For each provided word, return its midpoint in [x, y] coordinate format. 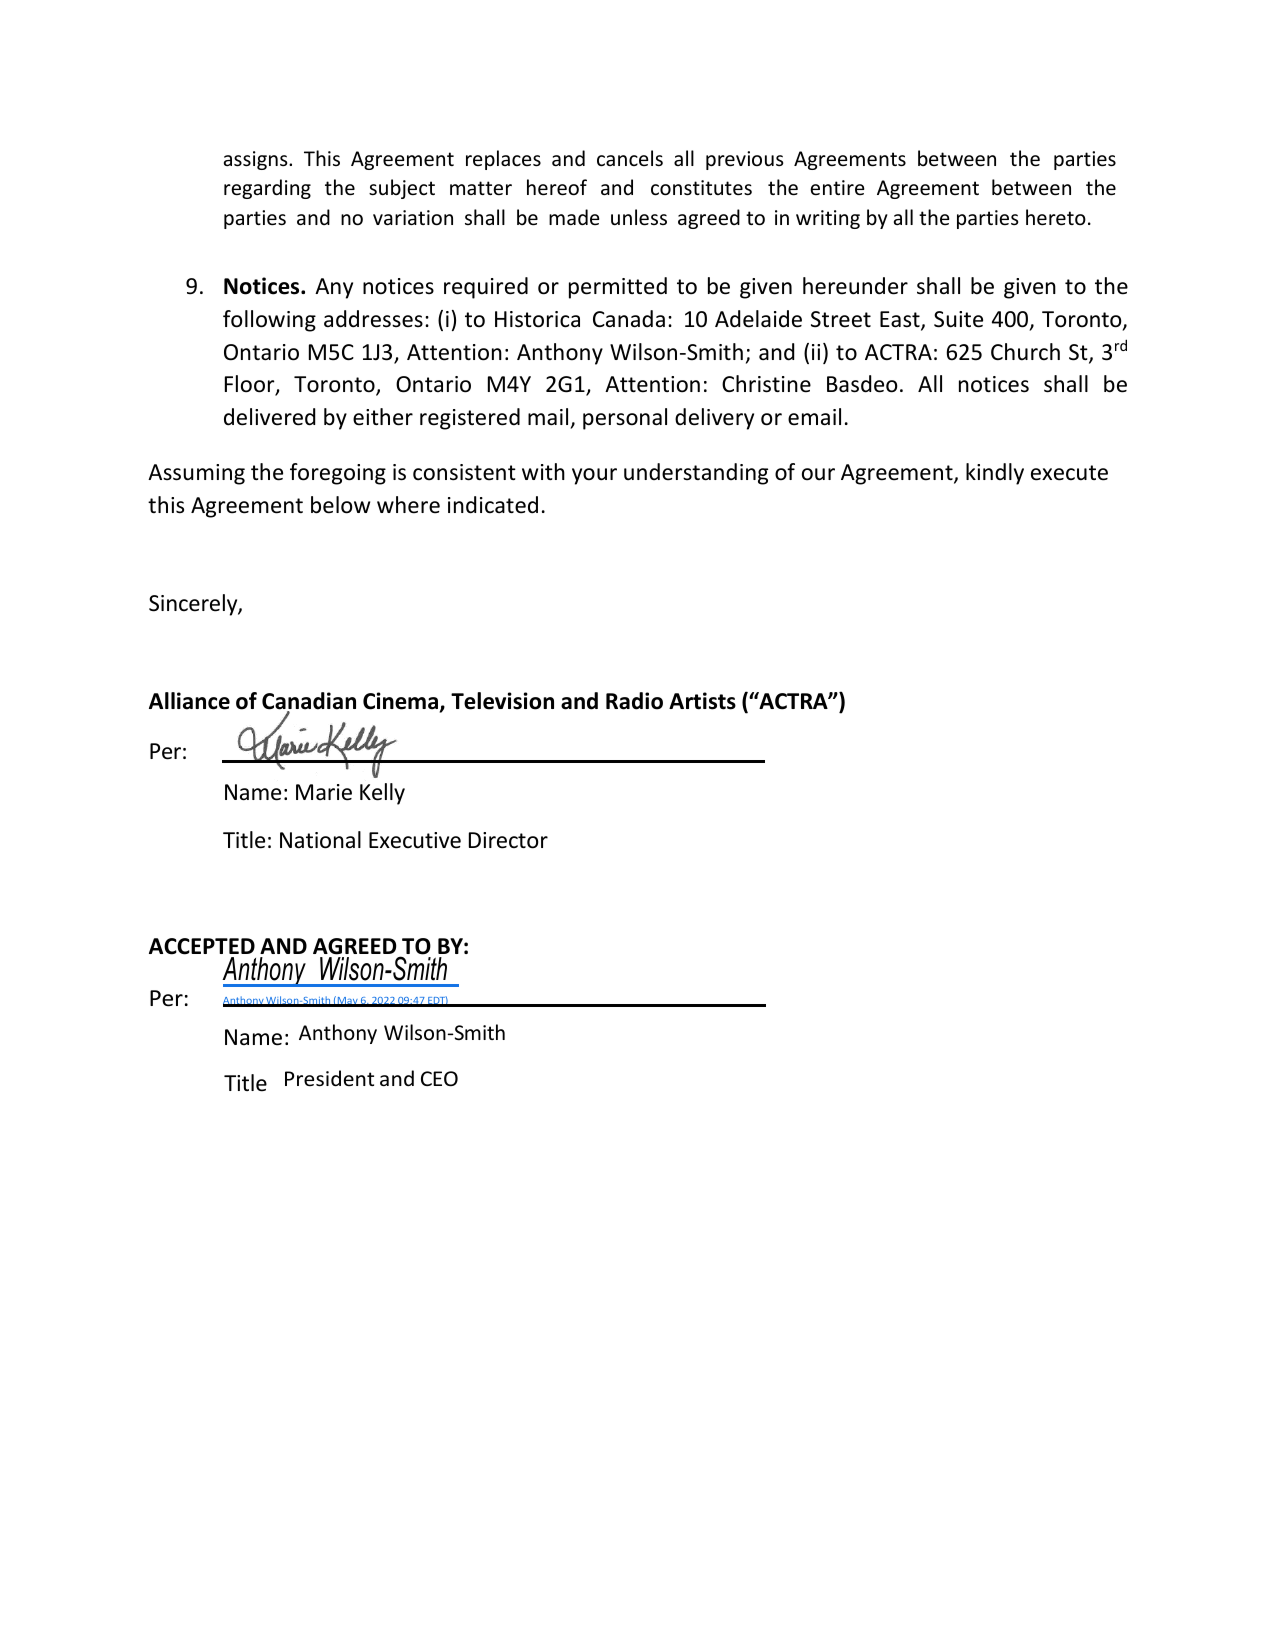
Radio [634, 701]
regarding [267, 189]
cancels [630, 158]
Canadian [309, 702]
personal [625, 419]
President [329, 1078]
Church [1025, 352]
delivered [269, 417]
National [320, 840]
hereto [1056, 217]
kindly [995, 474]
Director [508, 840]
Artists [702, 701]
